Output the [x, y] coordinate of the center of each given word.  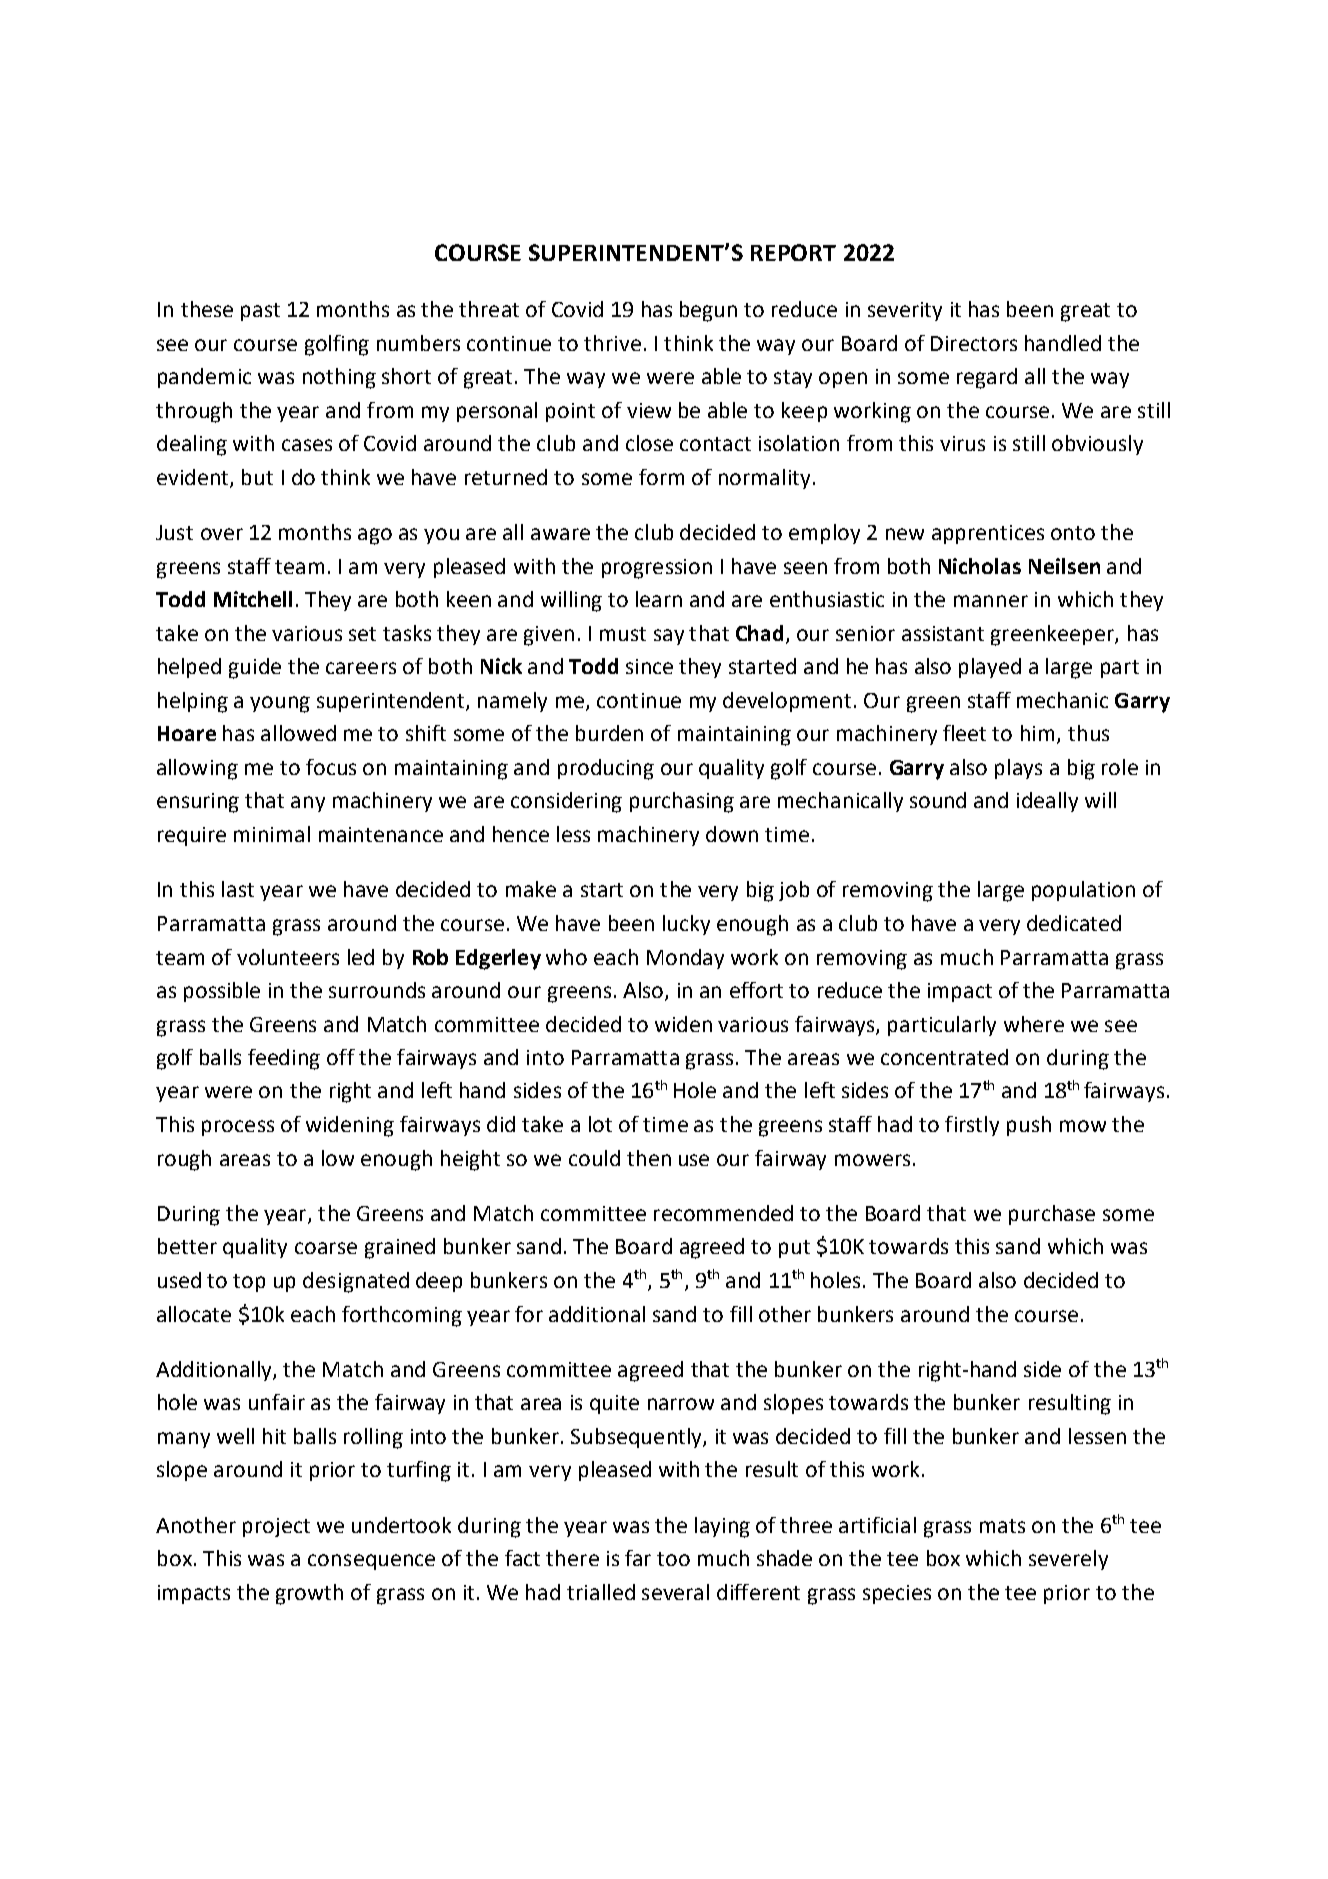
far [638, 1558]
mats [1002, 1526]
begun [708, 311]
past [260, 312]
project [276, 1527]
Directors [974, 343]
